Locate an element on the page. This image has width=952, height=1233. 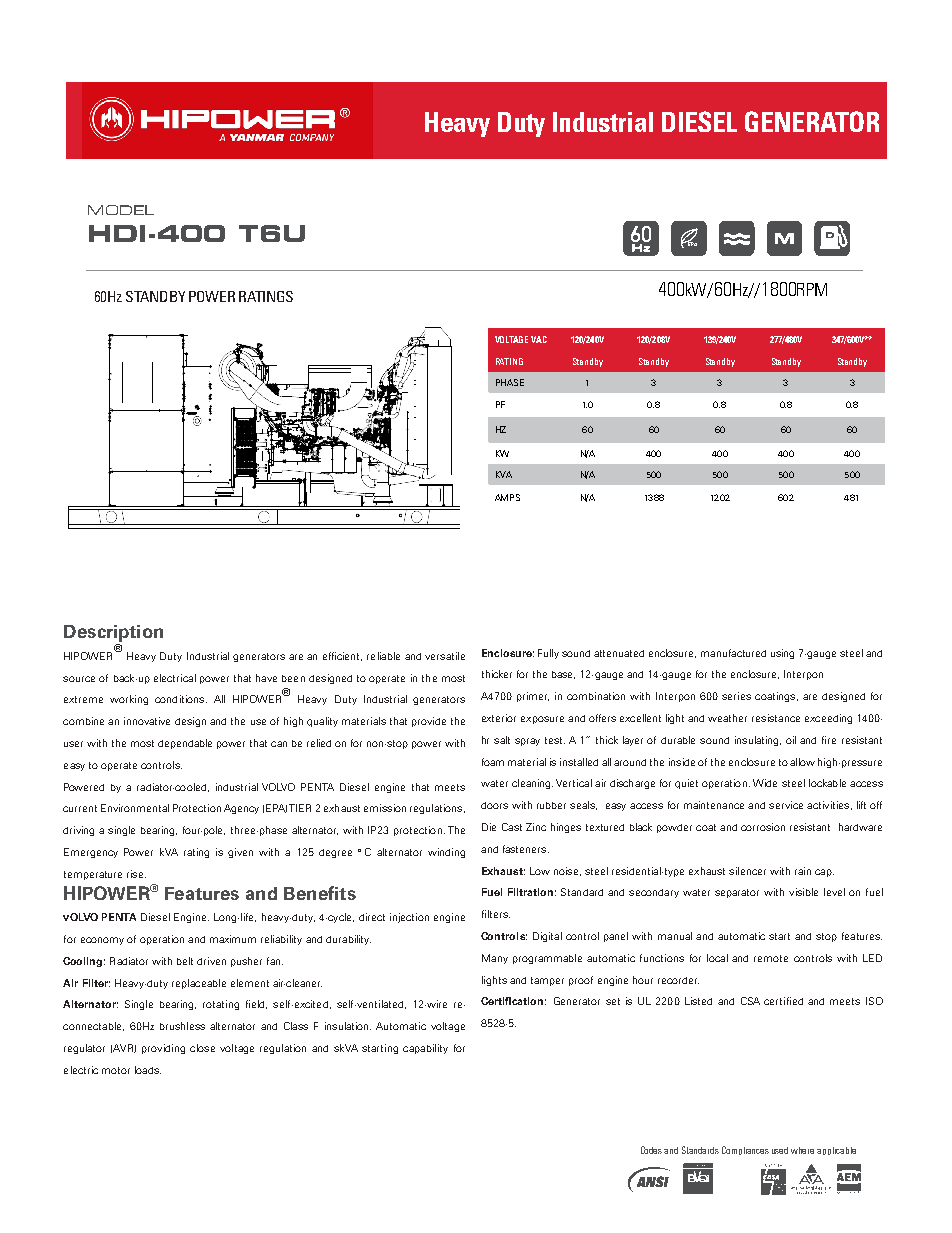
Filtration is located at coordinates (530, 892).
